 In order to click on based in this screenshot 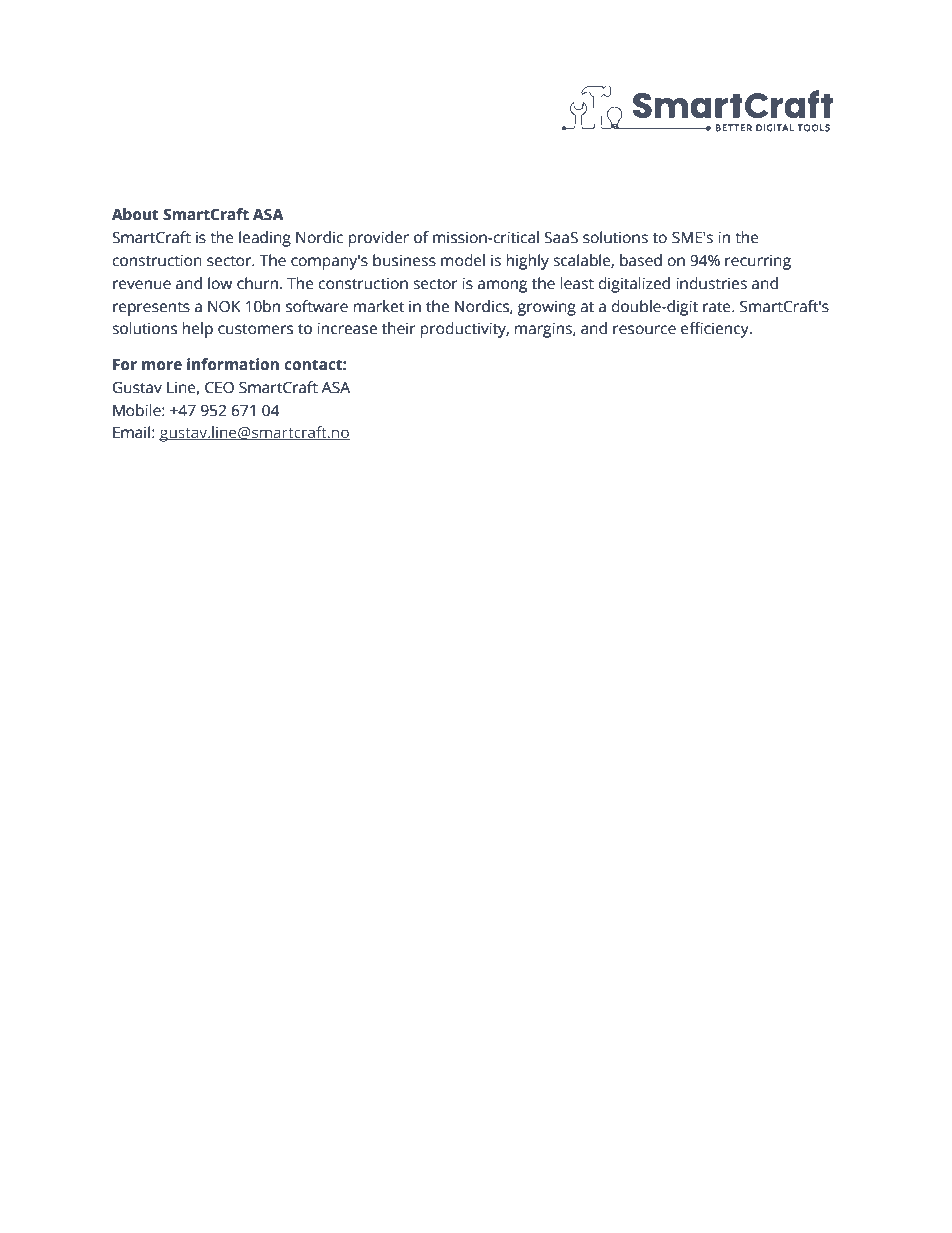, I will do `click(641, 260)`.
